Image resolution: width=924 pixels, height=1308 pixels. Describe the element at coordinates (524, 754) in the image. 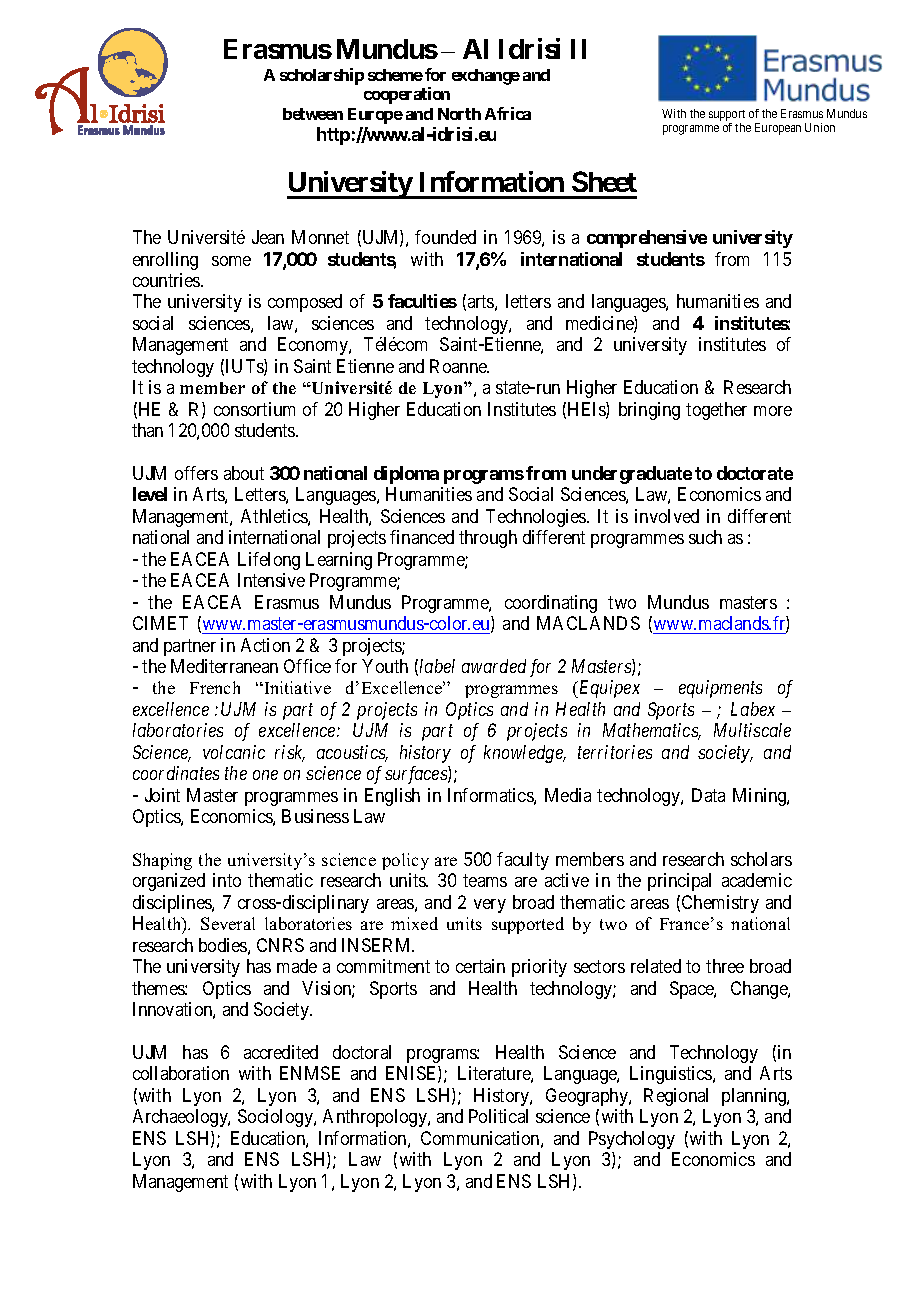

I see `knowledge` at that location.
